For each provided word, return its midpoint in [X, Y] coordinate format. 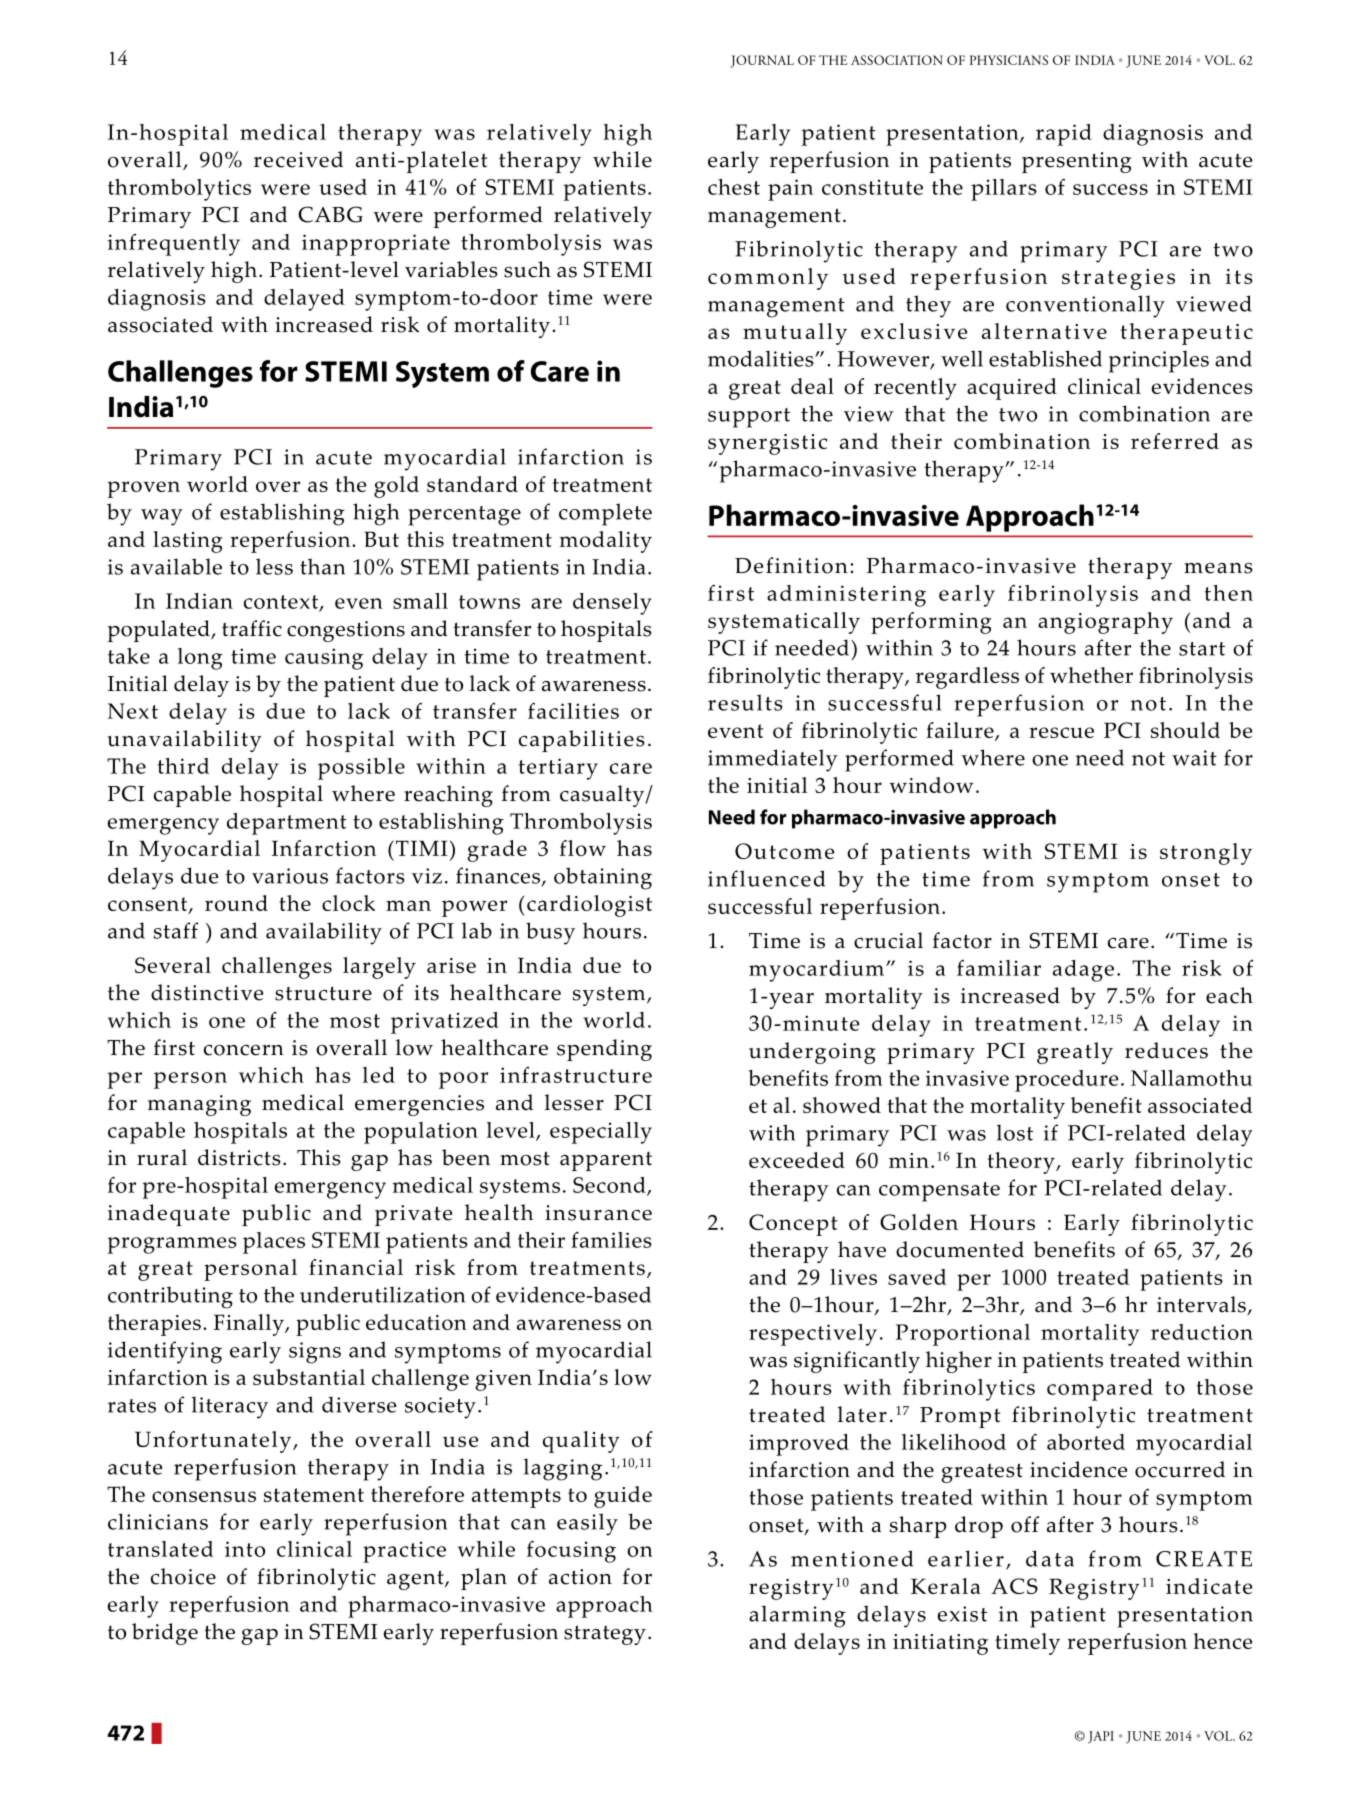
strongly [1206, 854]
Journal [762, 61]
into [245, 1549]
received [298, 159]
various [290, 876]
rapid [1064, 135]
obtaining [603, 878]
